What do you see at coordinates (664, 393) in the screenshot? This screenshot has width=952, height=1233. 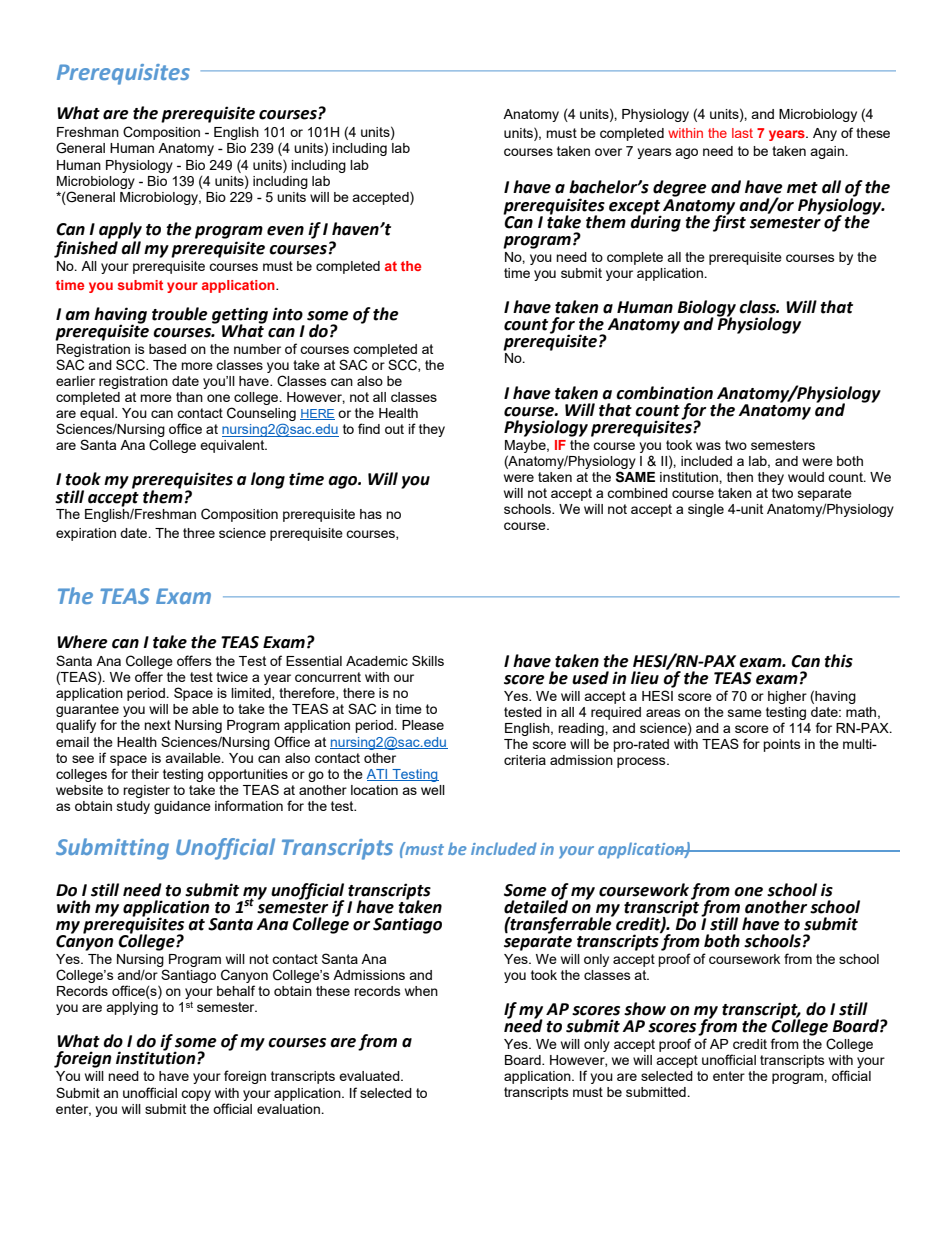 I see `combination` at bounding box center [664, 393].
